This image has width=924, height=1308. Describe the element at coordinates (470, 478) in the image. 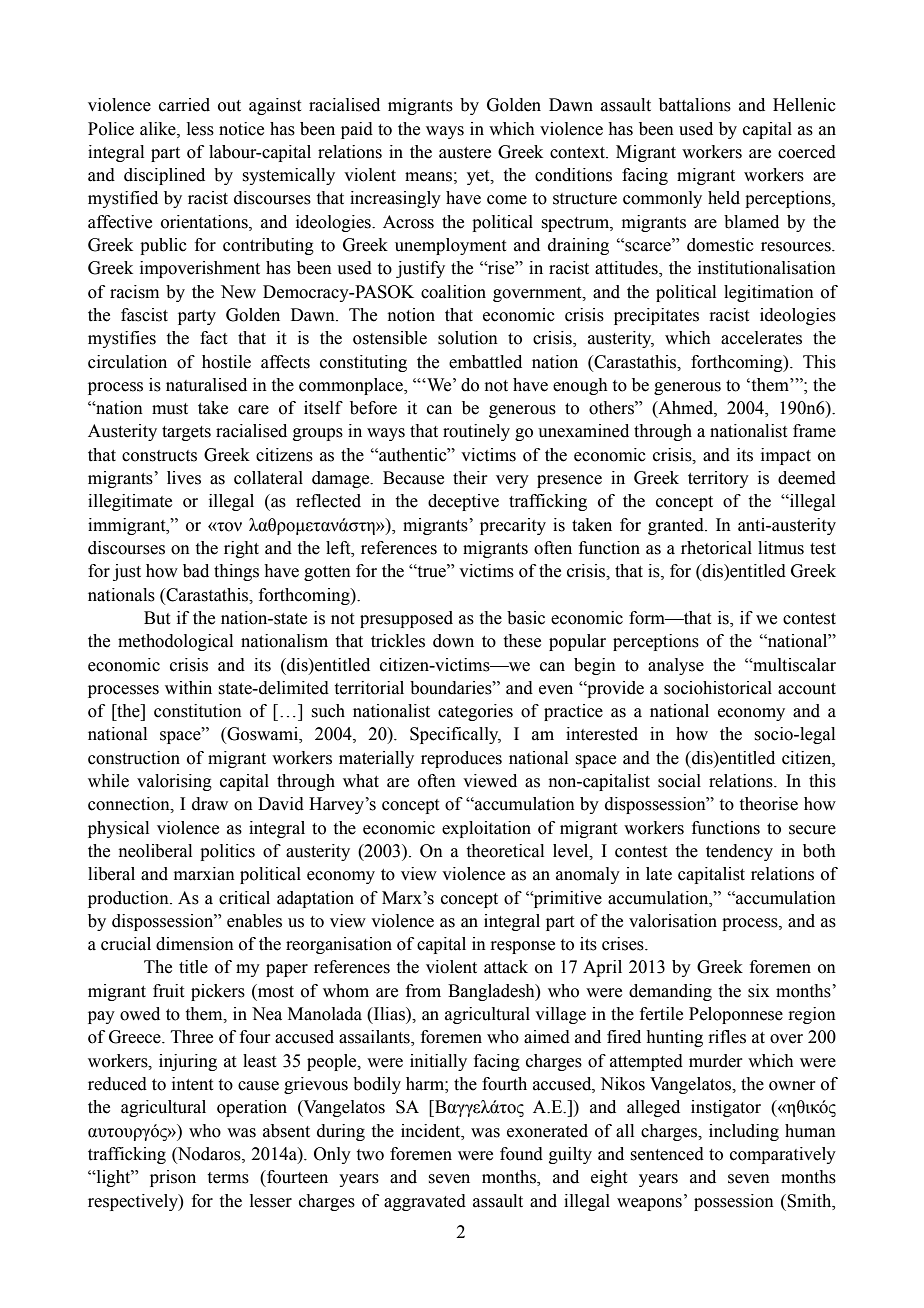

I see `their` at that location.
